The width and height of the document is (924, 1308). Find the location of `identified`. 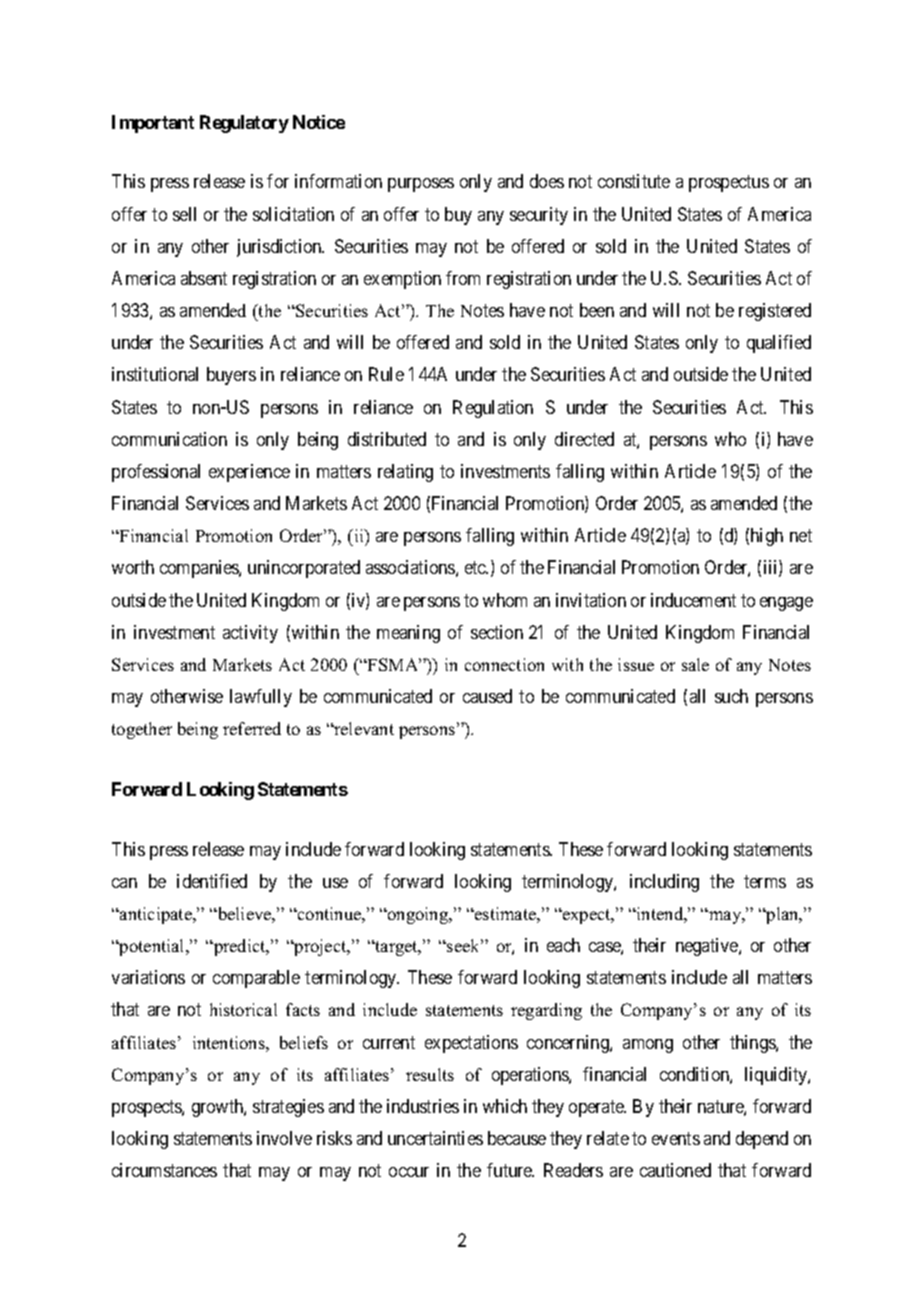

identified is located at coordinates (212, 881).
